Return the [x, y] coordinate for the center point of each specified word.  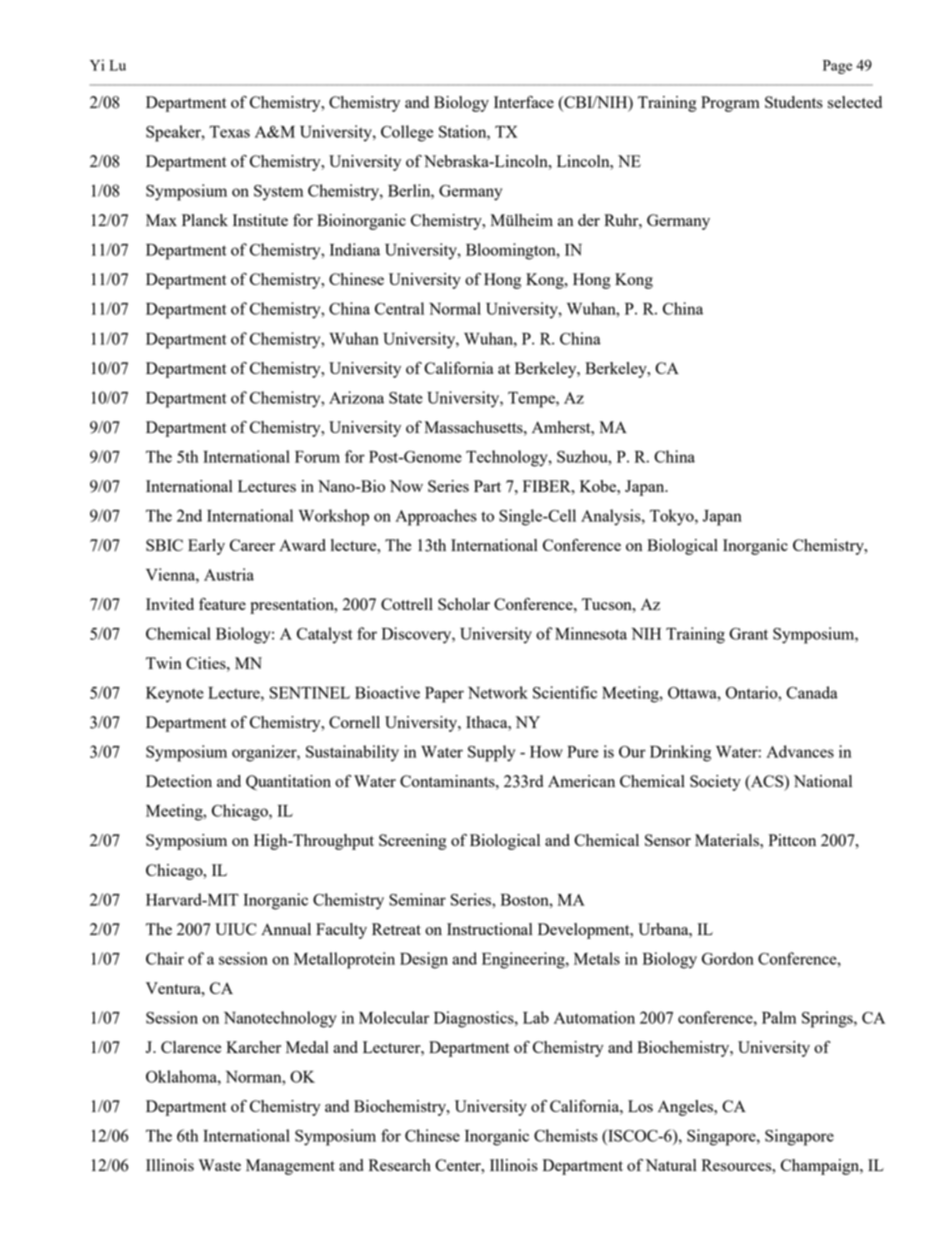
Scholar [464, 604]
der [589, 220]
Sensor [668, 840]
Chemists [566, 1135]
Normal [455, 308]
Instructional [490, 929]
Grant [748, 634]
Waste [220, 1165]
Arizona [356, 397]
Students [794, 102]
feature [222, 604]
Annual [286, 929]
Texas [229, 132]
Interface [524, 102]
